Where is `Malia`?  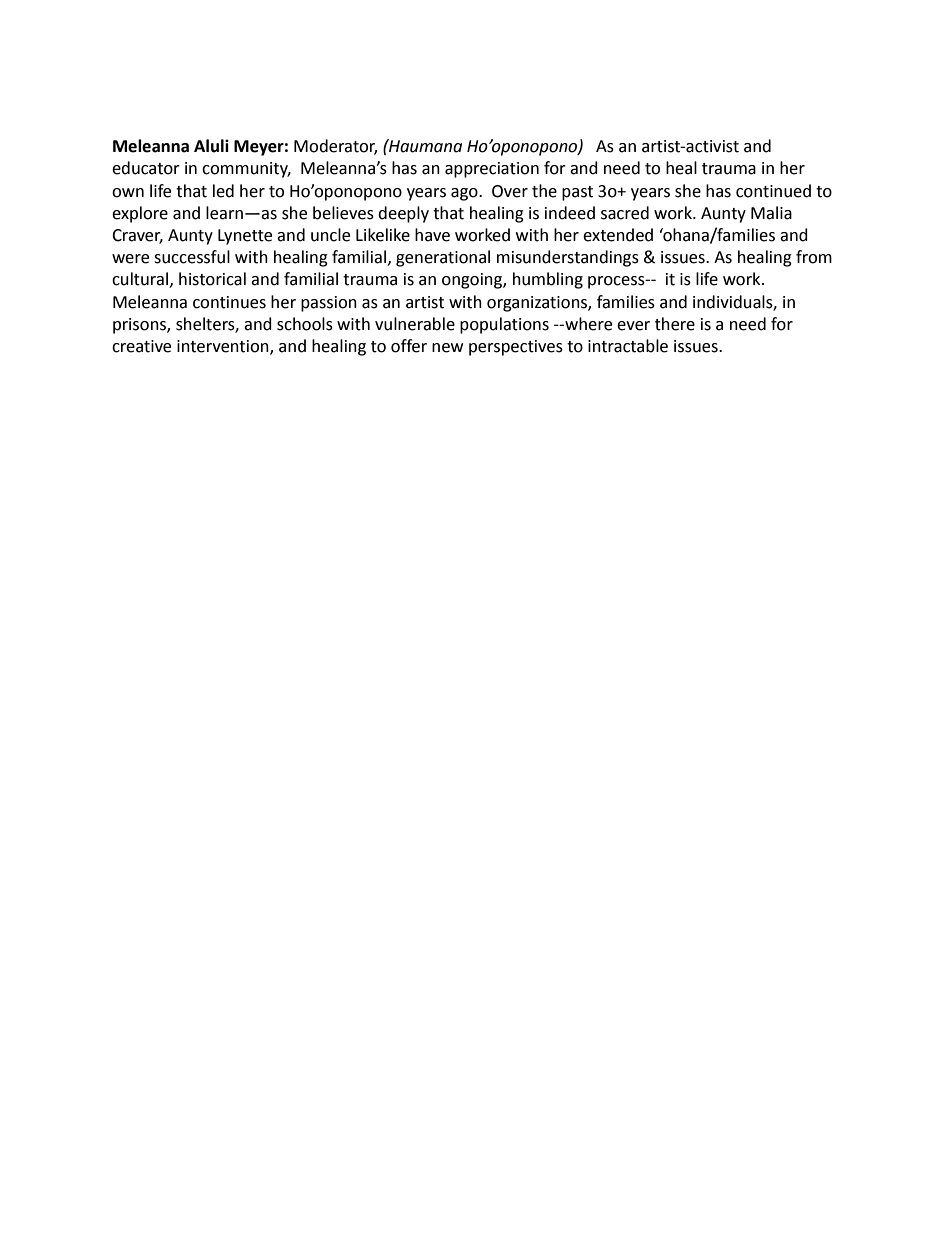
Malia is located at coordinates (771, 213).
